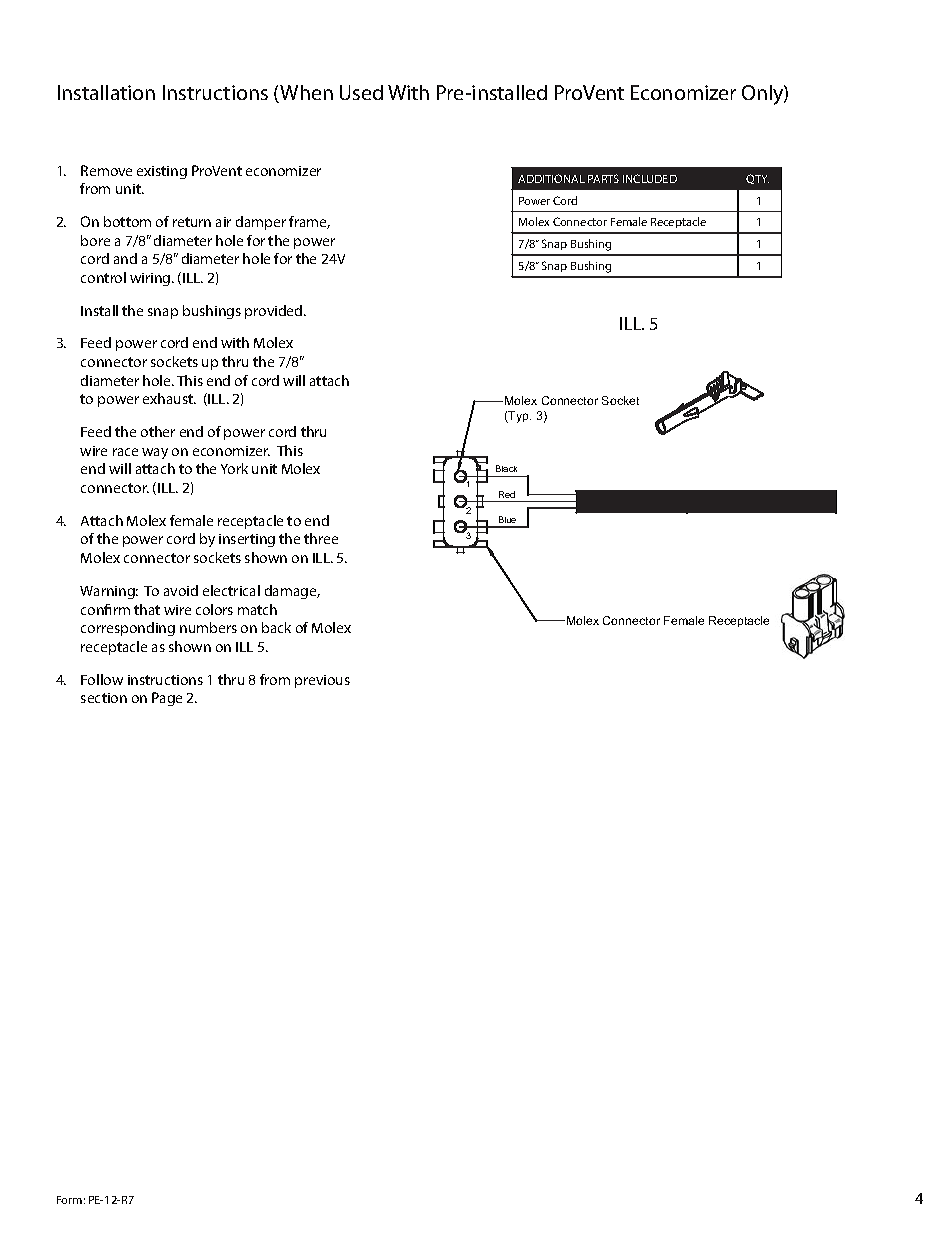 This screenshot has height=1233, width=952. I want to click on previous, so click(322, 681).
